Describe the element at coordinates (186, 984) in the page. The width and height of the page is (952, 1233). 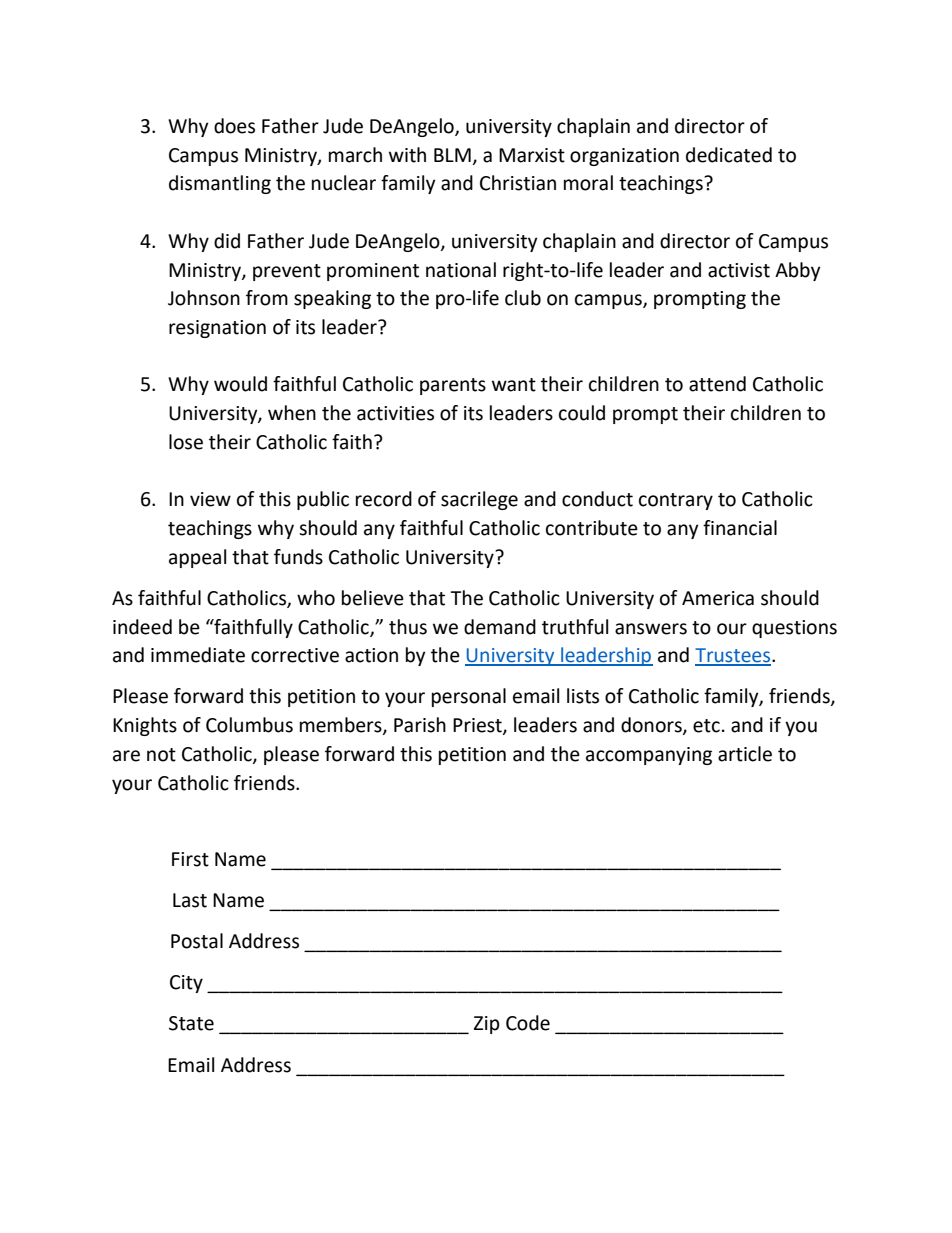
I see `City` at that location.
